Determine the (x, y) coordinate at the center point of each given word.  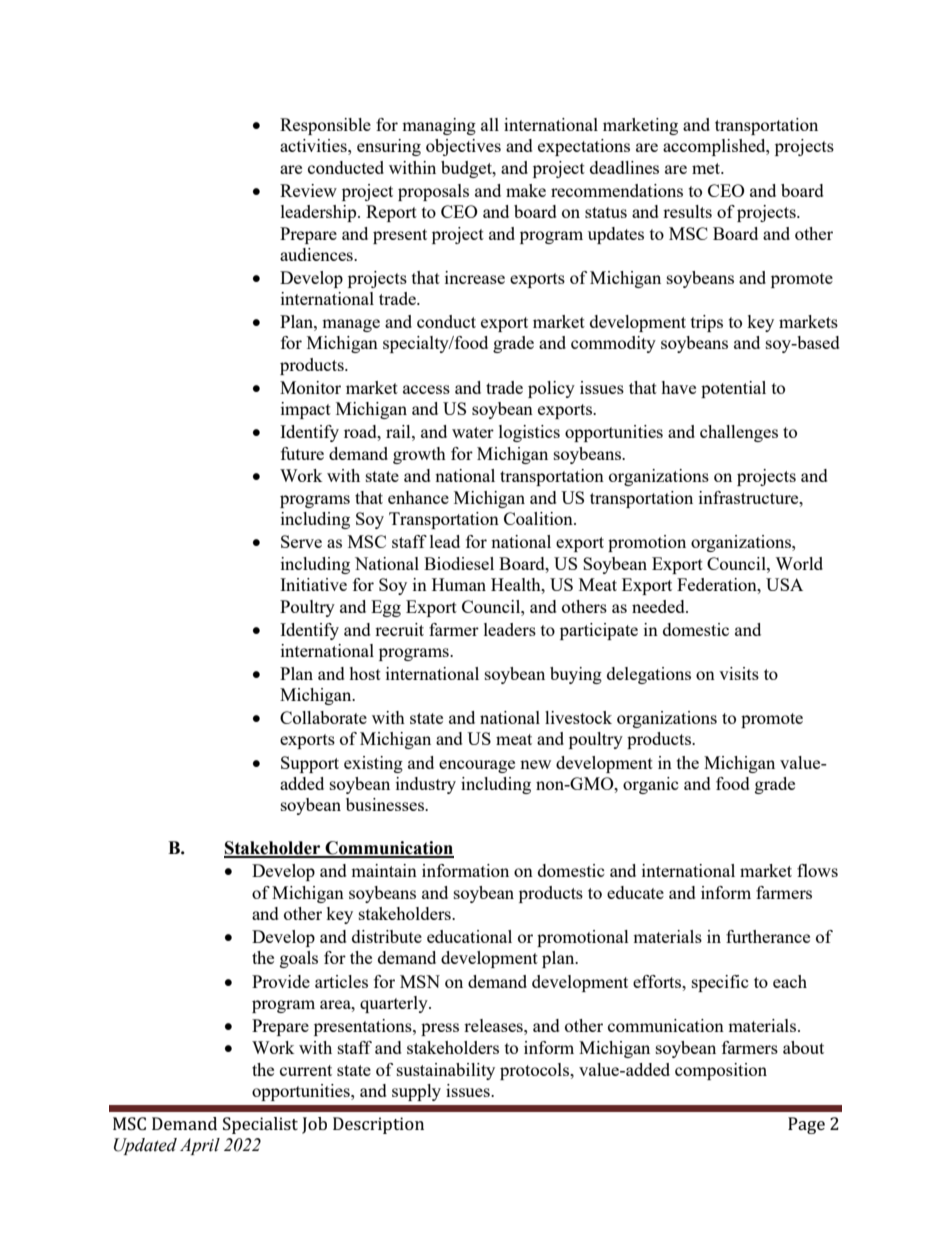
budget (467, 169)
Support (310, 764)
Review (308, 190)
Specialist (260, 1125)
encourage (477, 766)
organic (651, 785)
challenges (739, 433)
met (707, 168)
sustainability (446, 1071)
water (473, 432)
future (302, 453)
